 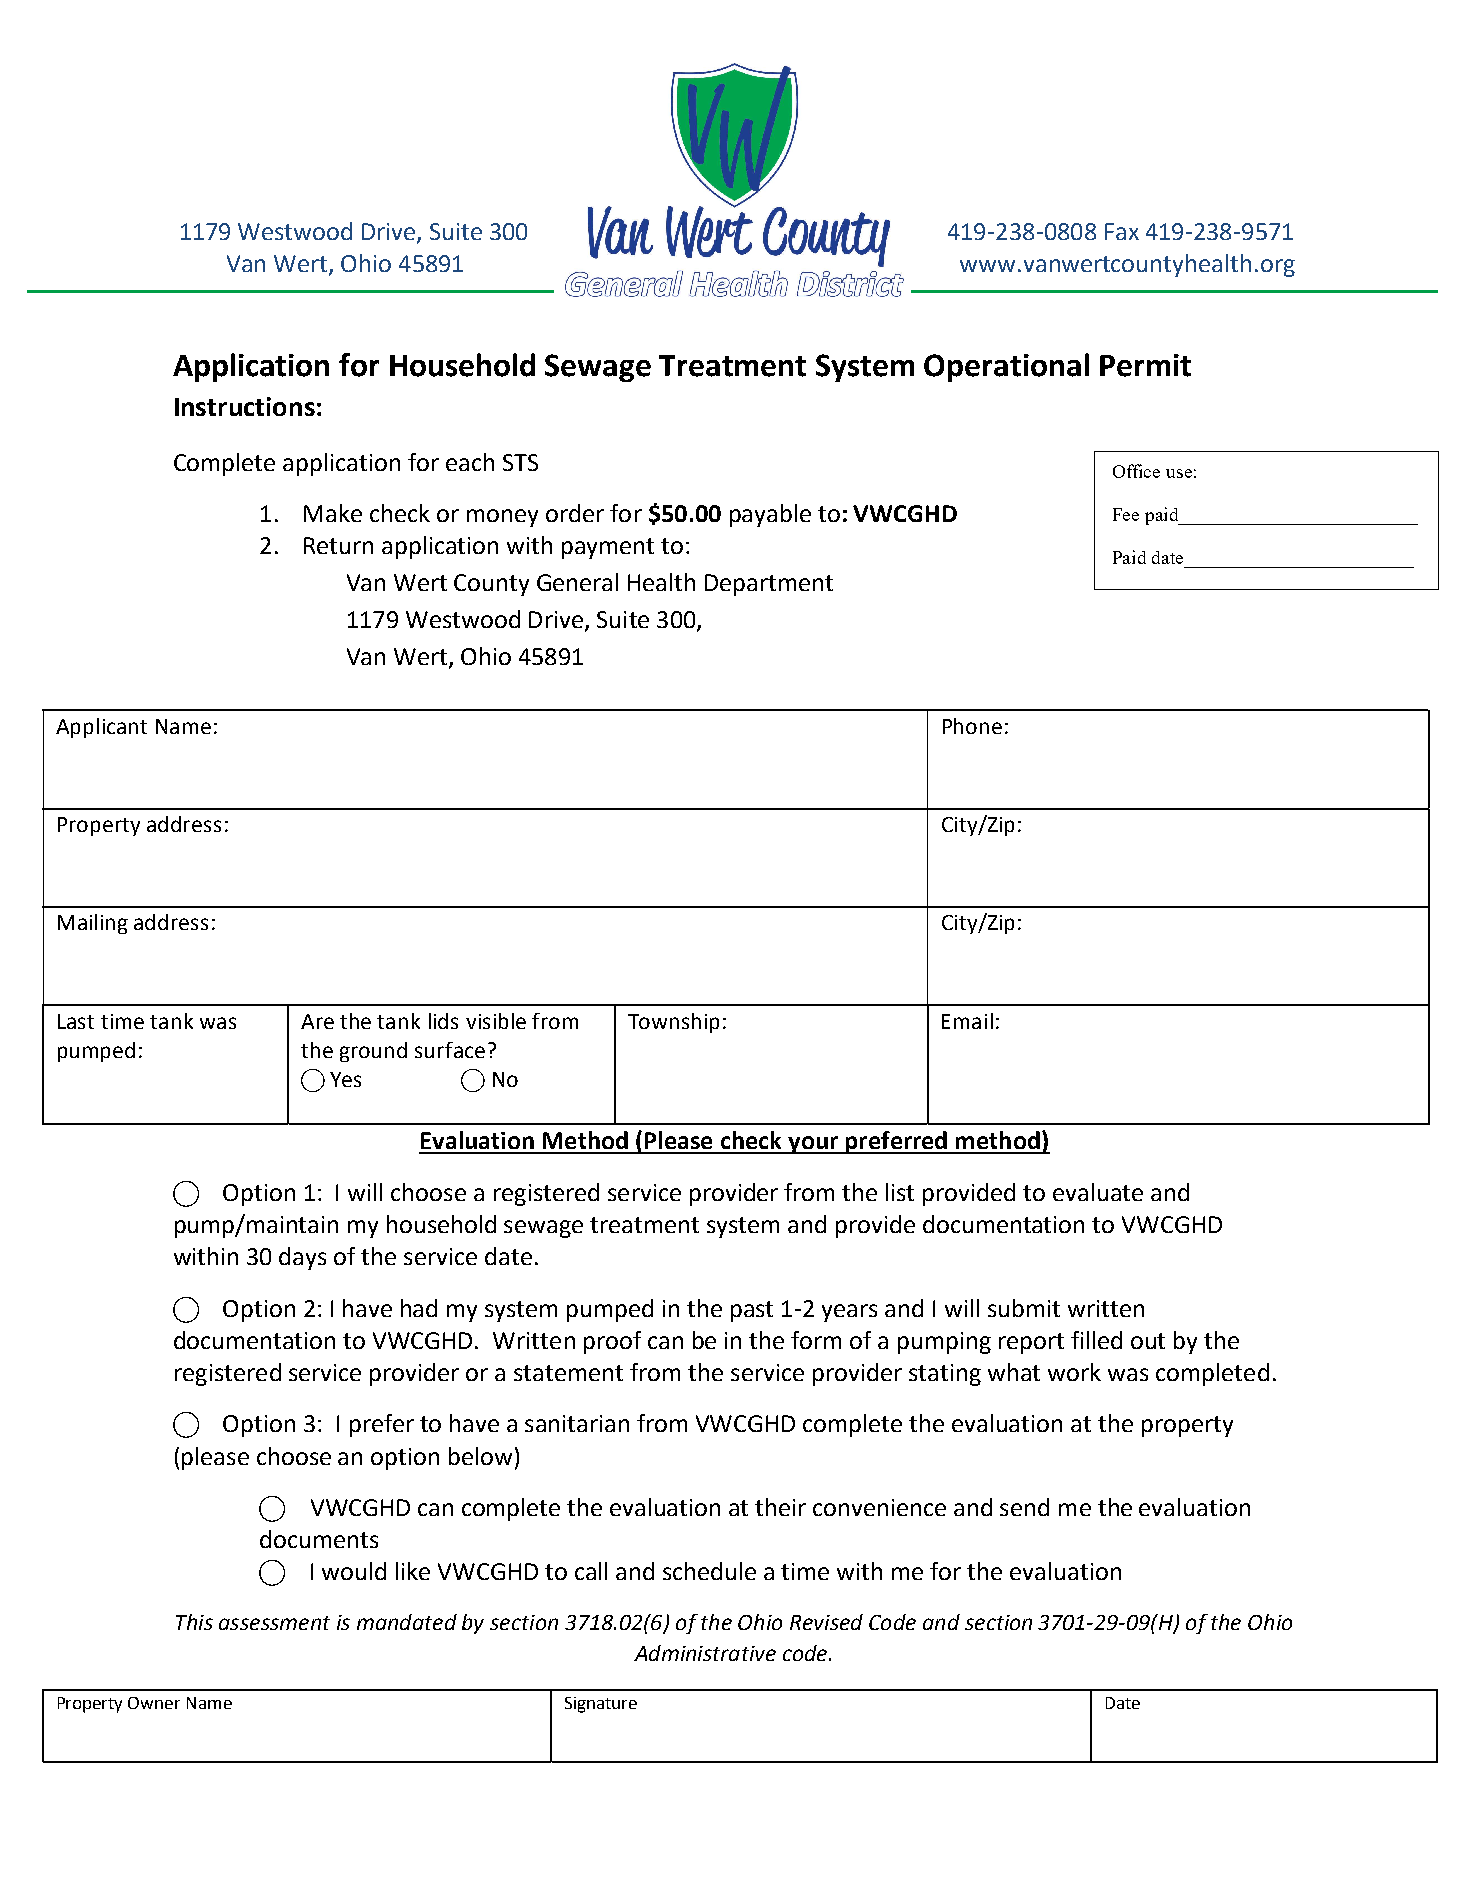 What do you see at coordinates (1122, 231) in the image?
I see `Fax` at bounding box center [1122, 231].
